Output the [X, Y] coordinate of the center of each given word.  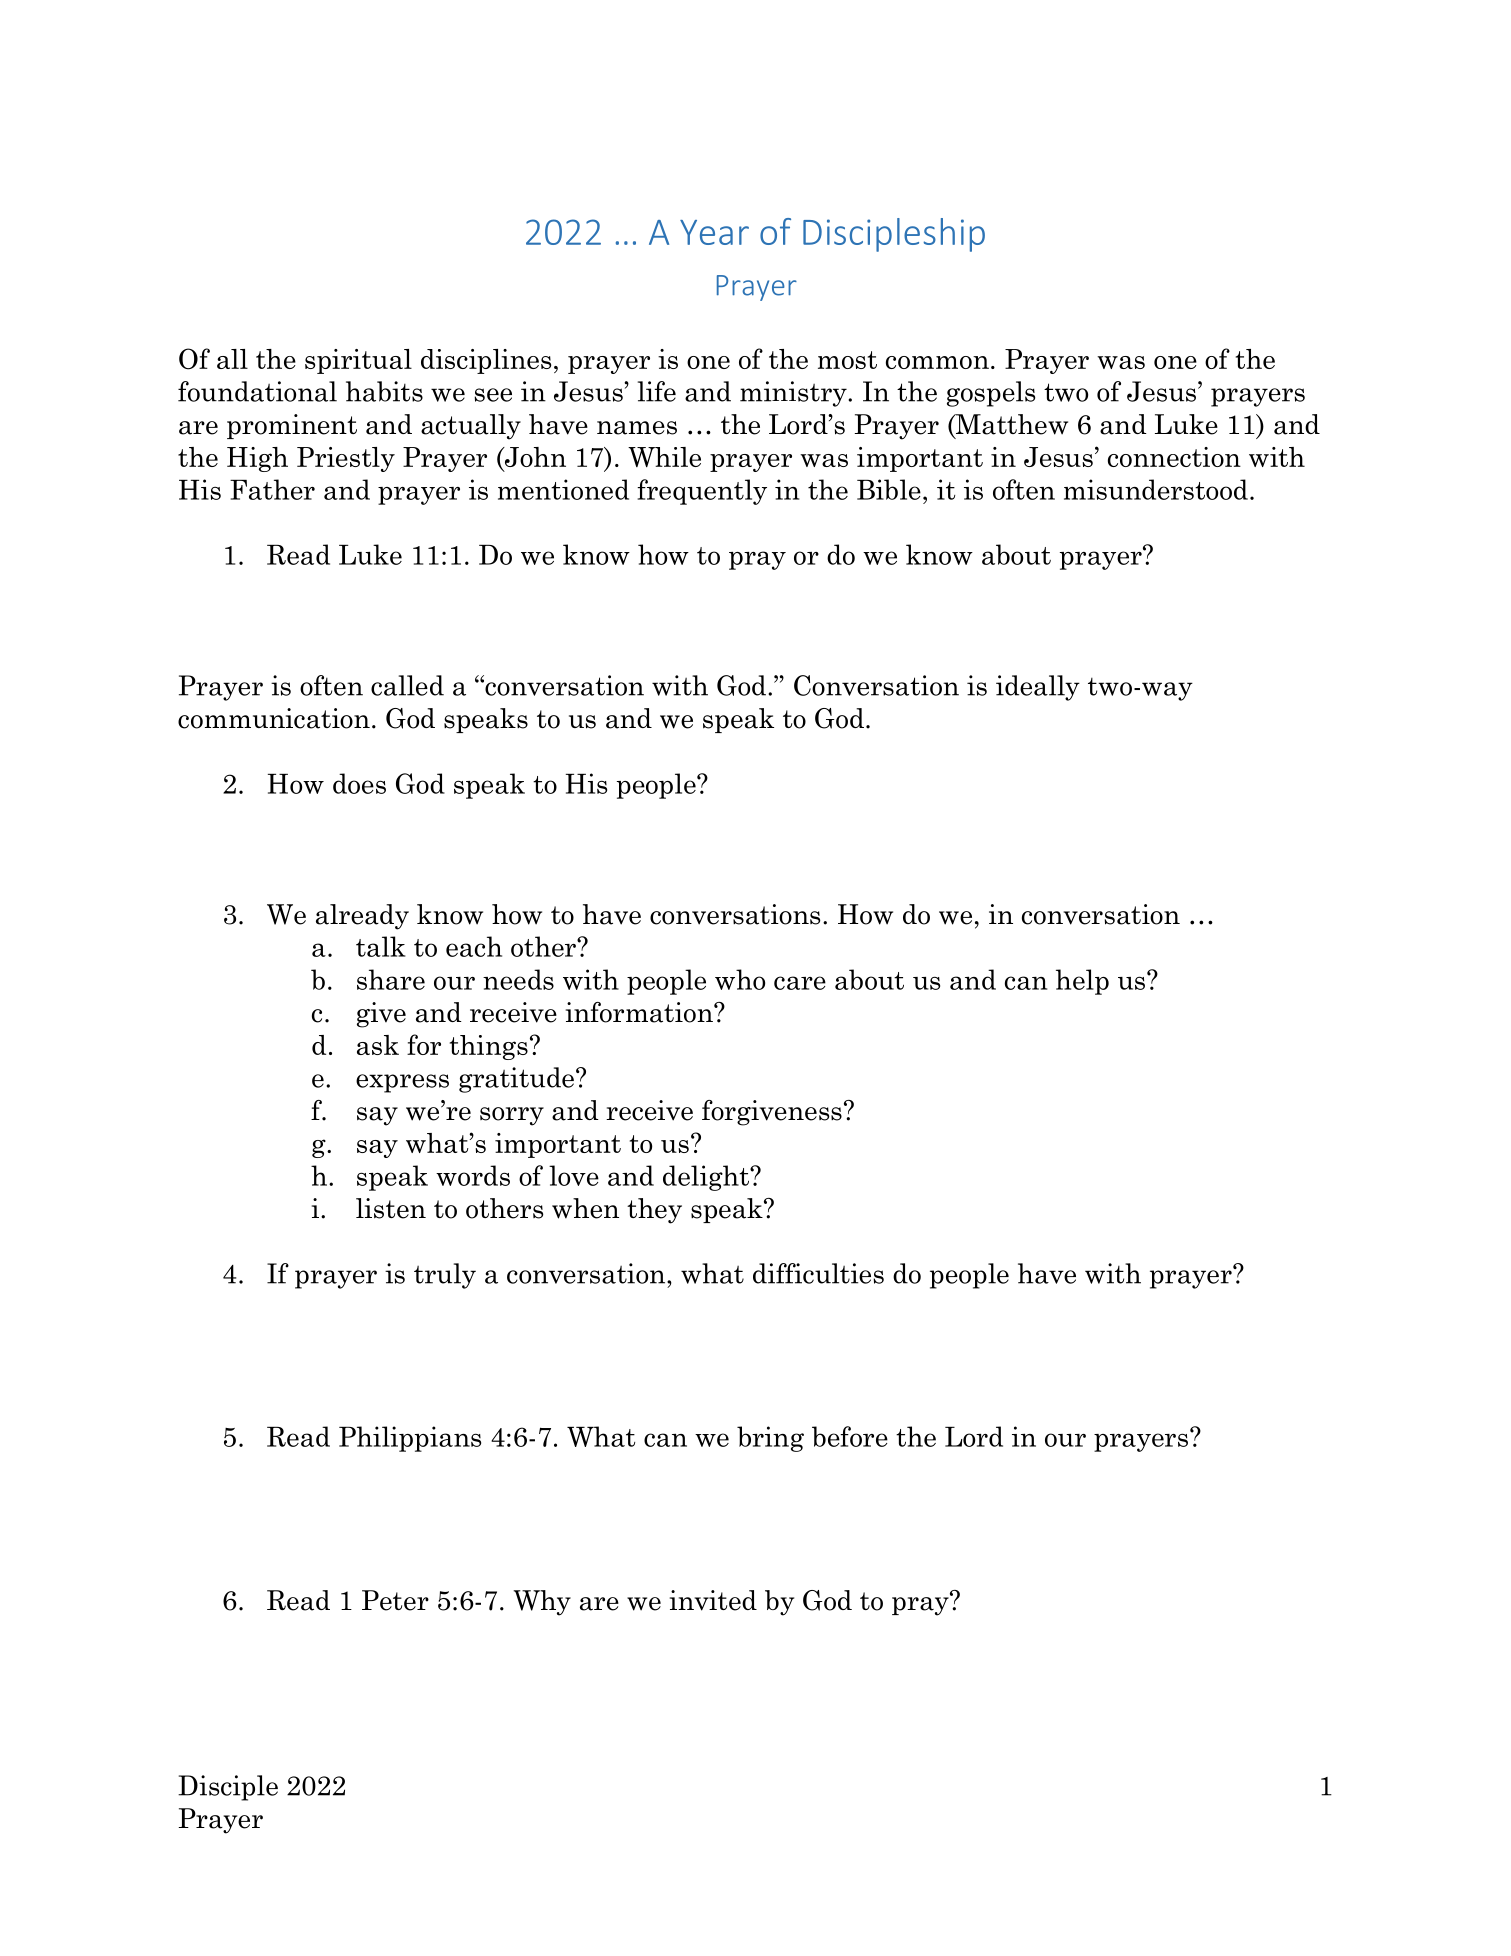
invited [713, 1600]
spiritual [358, 361]
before [850, 1436]
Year [714, 232]
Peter [395, 1600]
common [937, 362]
